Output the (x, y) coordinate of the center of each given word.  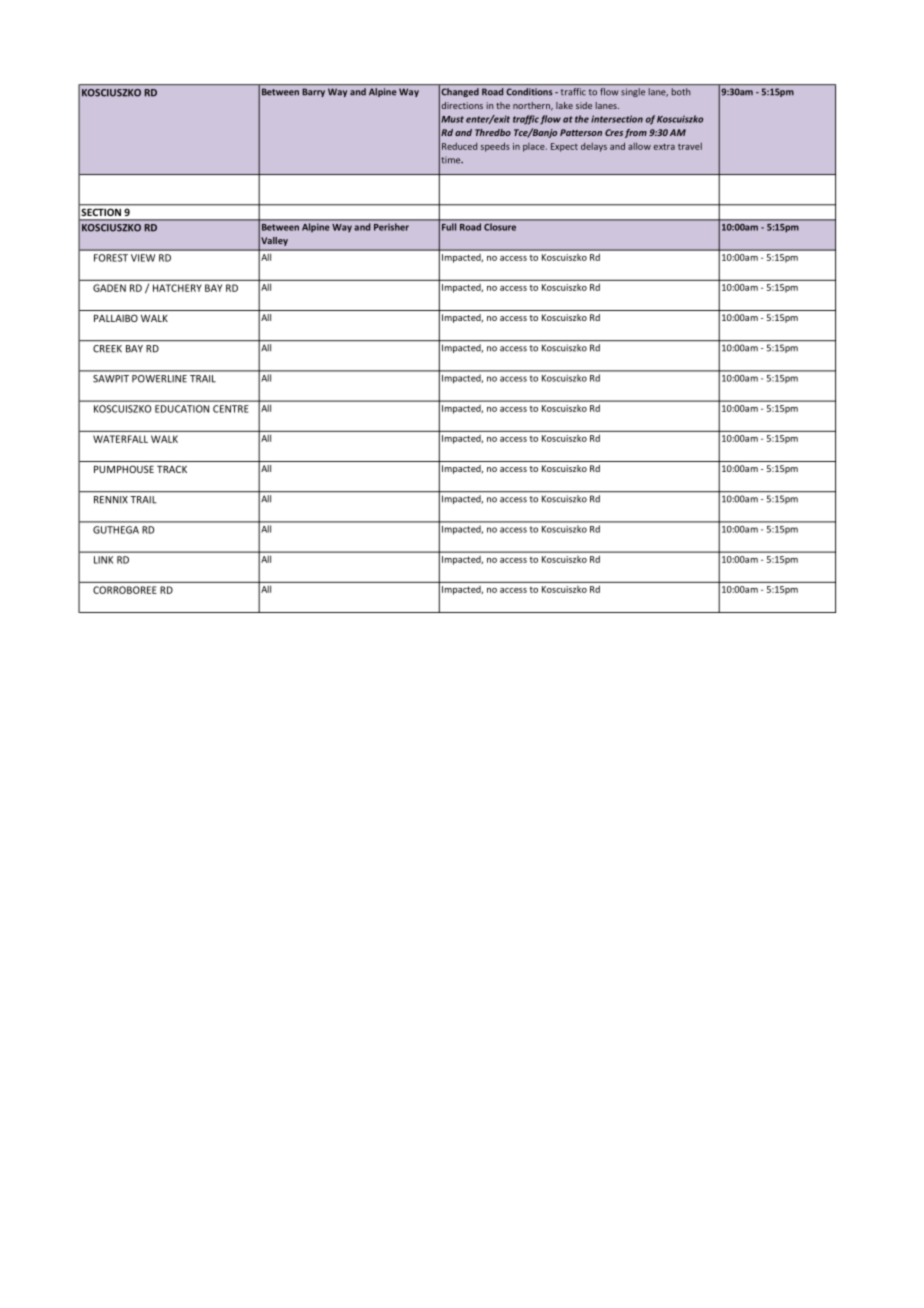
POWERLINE (159, 378)
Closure (500, 227)
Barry (314, 92)
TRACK (172, 469)
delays (594, 147)
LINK (103, 560)
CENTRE (231, 409)
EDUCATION (182, 409)
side (584, 105)
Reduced (459, 146)
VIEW (143, 258)
